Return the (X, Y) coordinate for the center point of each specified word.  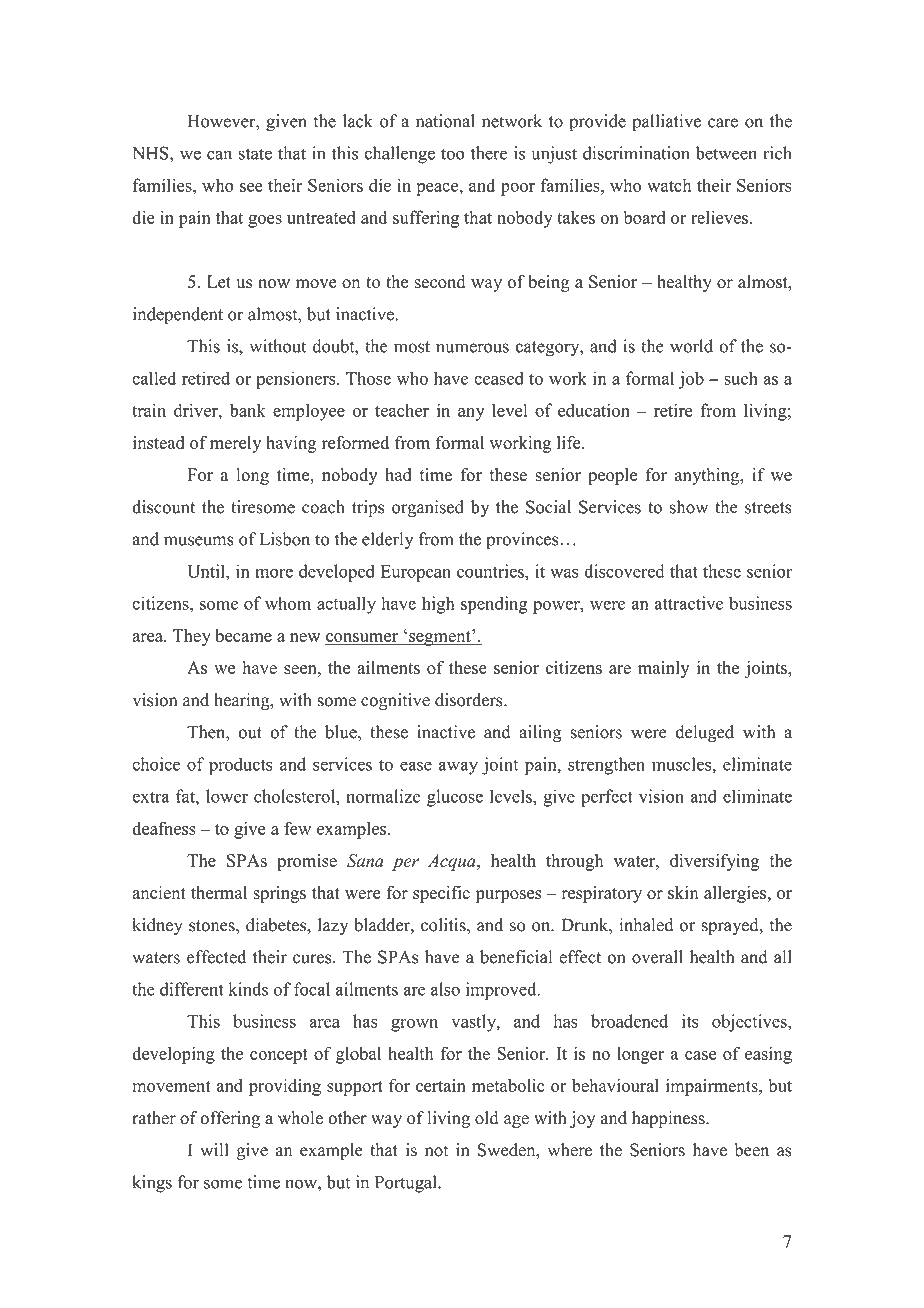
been (752, 1150)
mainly (664, 669)
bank (248, 410)
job (691, 380)
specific (441, 894)
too (452, 154)
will (214, 1149)
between (726, 153)
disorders (470, 700)
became (243, 635)
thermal (219, 892)
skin (683, 892)
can (219, 155)
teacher (402, 410)
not (436, 1151)
